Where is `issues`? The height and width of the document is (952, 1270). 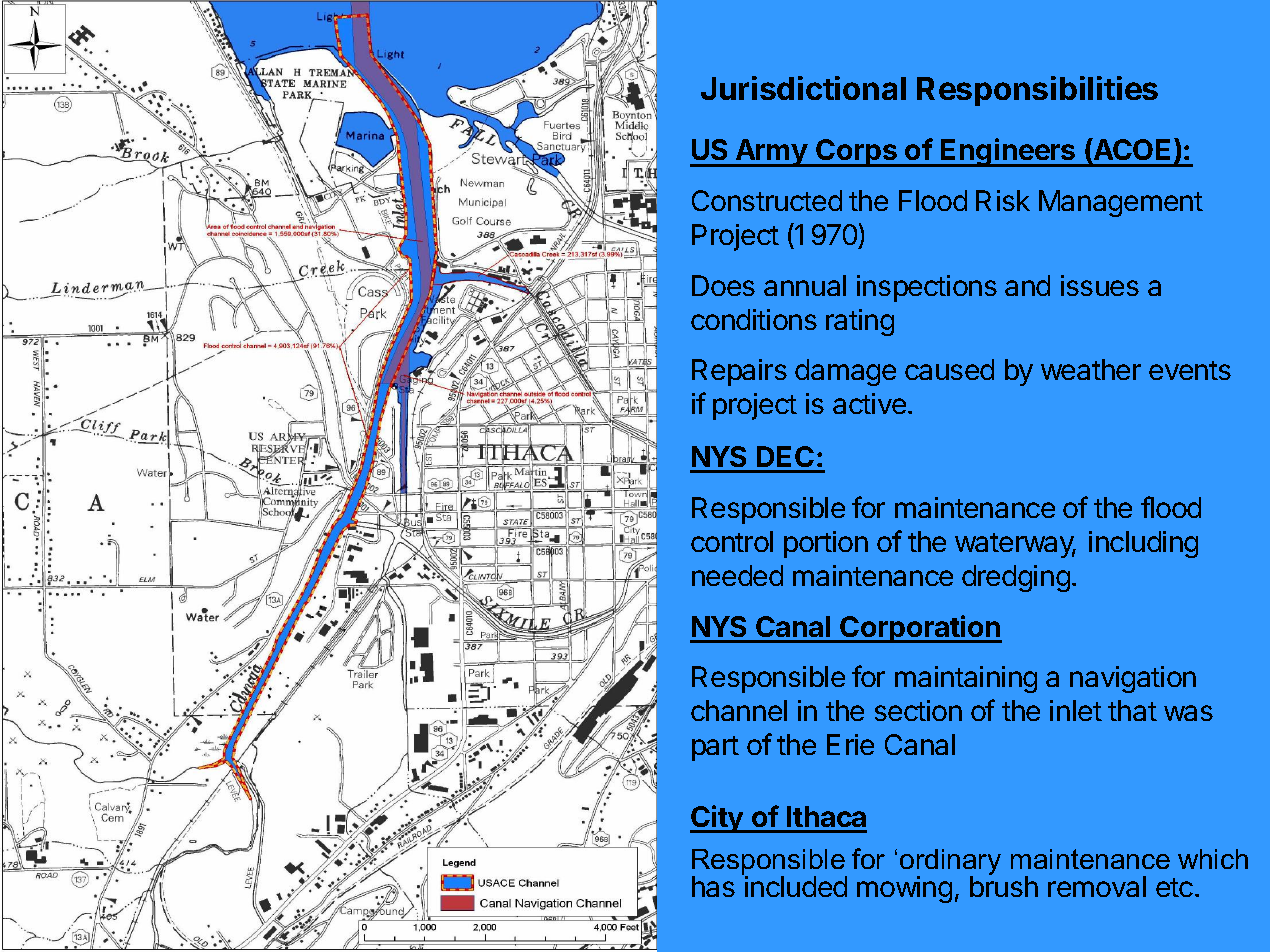 issues is located at coordinates (1100, 285).
